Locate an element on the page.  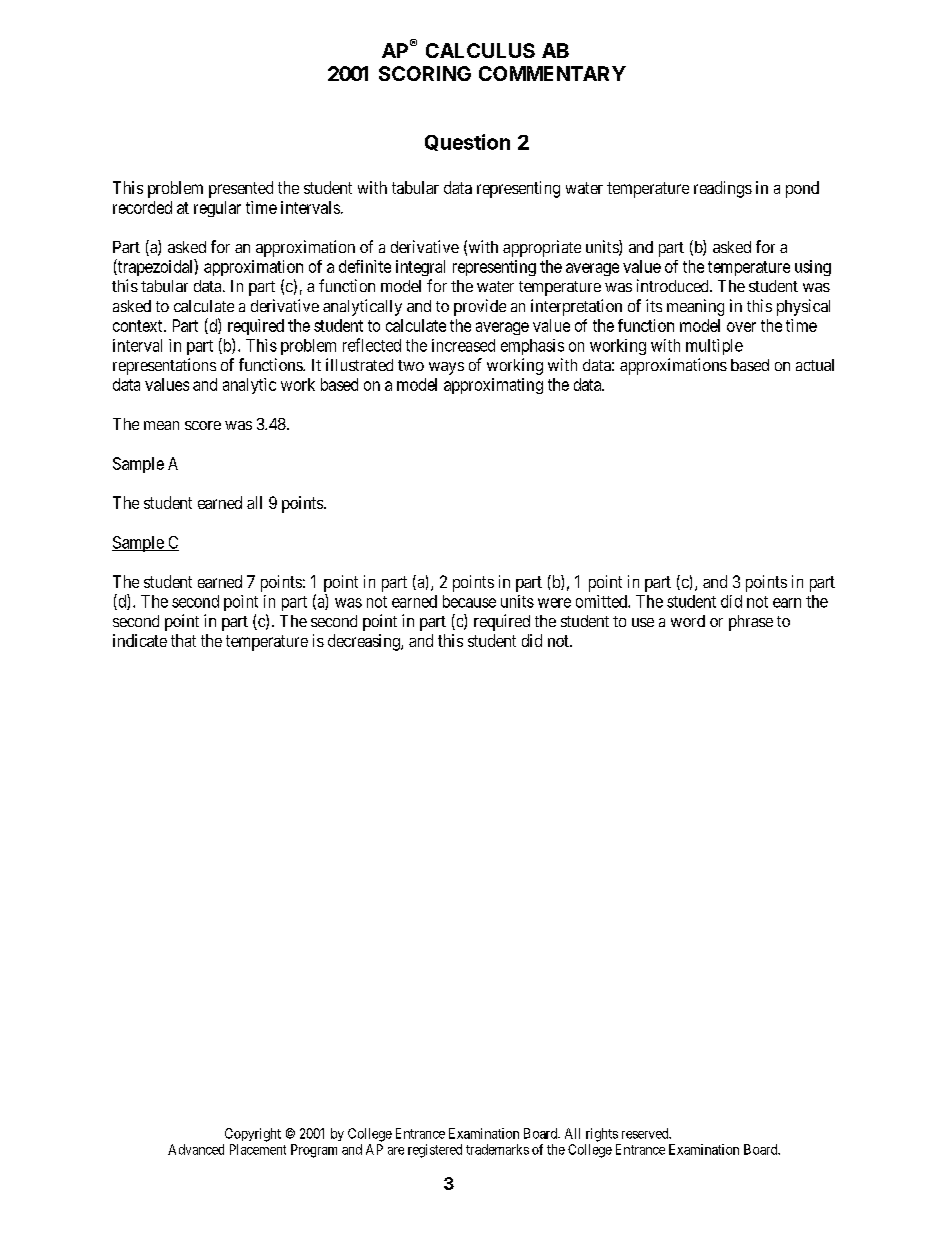
CALCULUS is located at coordinates (480, 50).
